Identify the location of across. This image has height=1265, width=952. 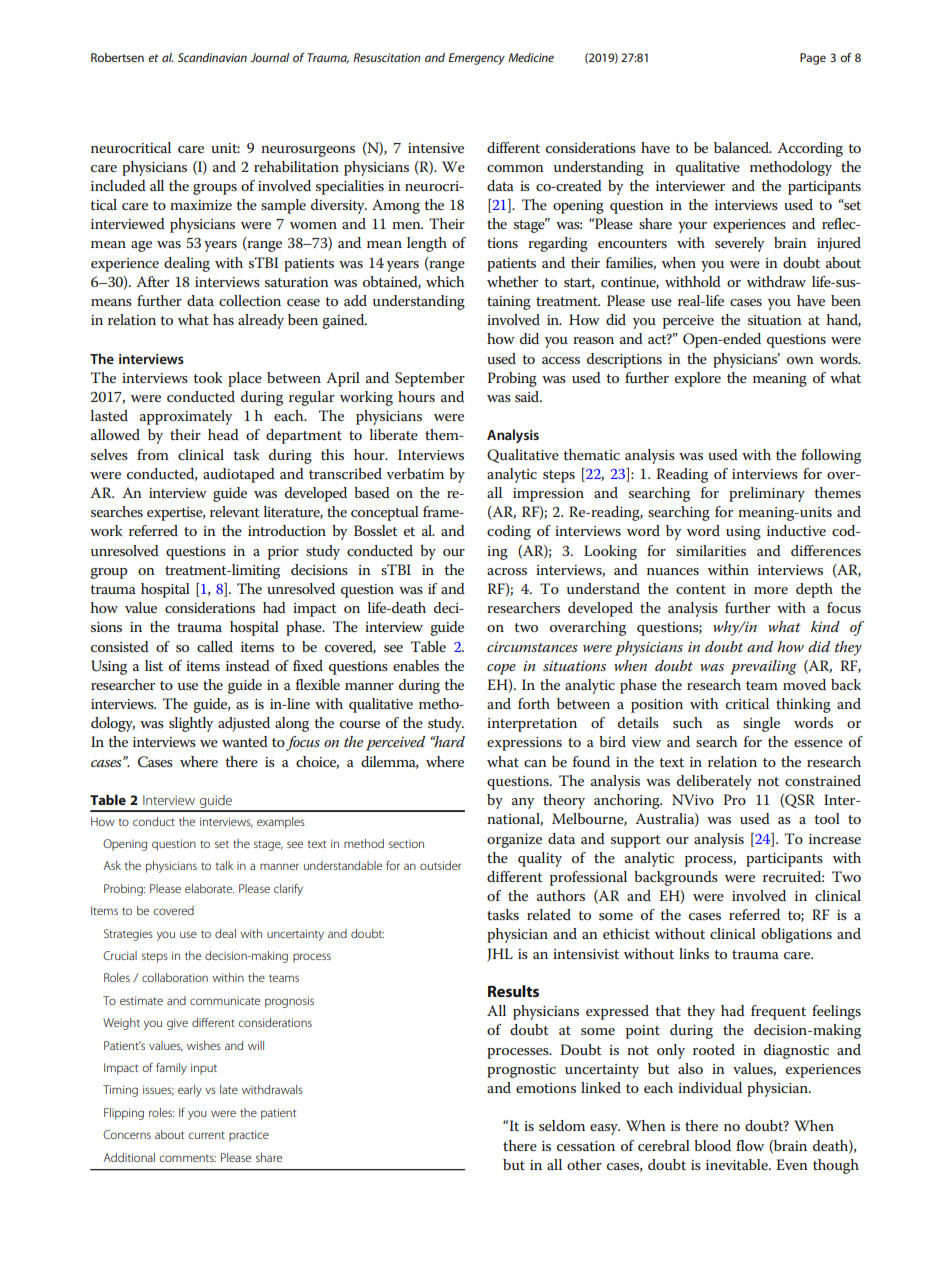
(507, 571).
